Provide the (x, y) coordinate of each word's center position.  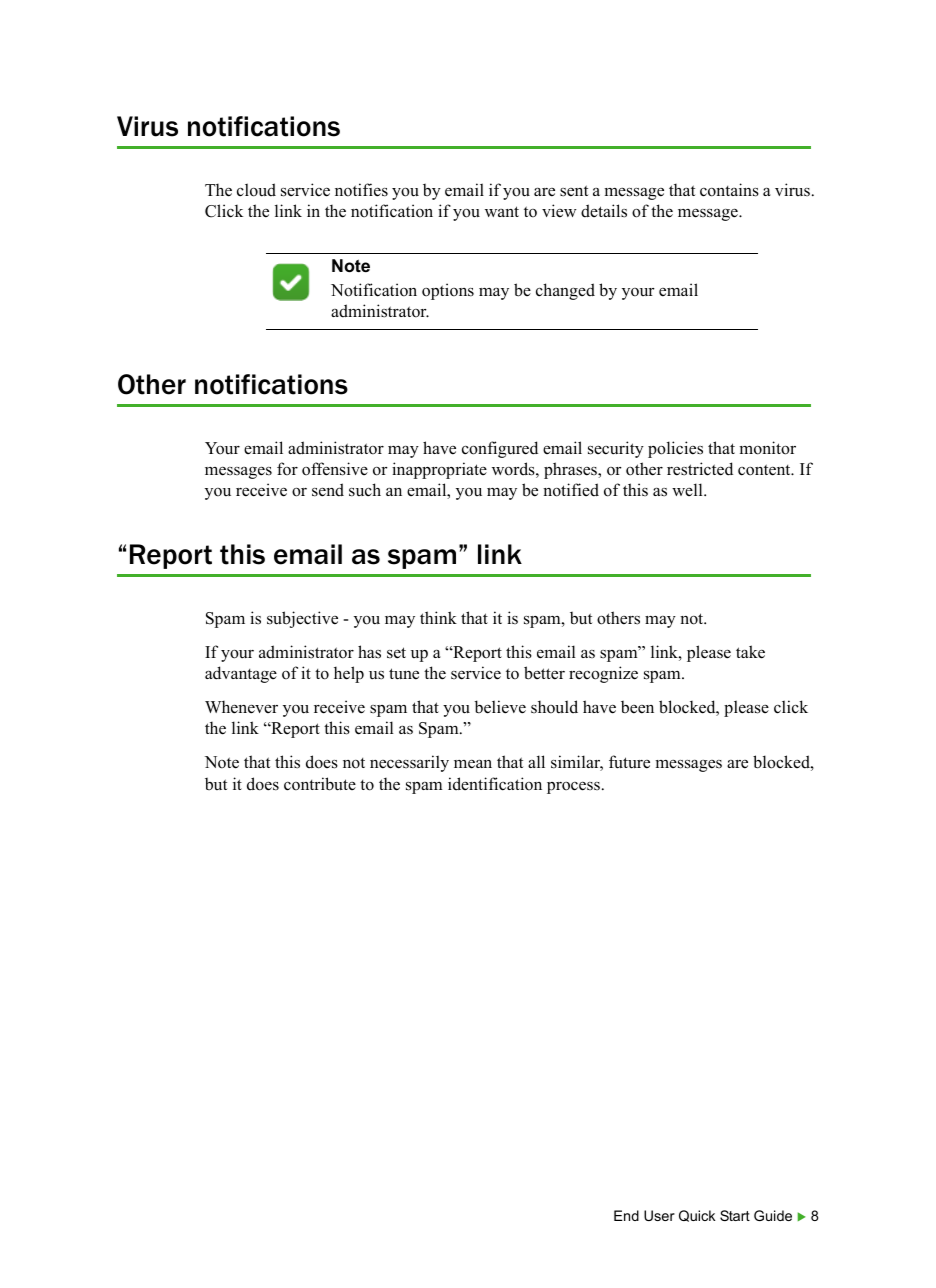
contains (729, 190)
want (502, 211)
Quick (697, 1216)
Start (735, 1215)
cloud (256, 190)
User (659, 1215)
